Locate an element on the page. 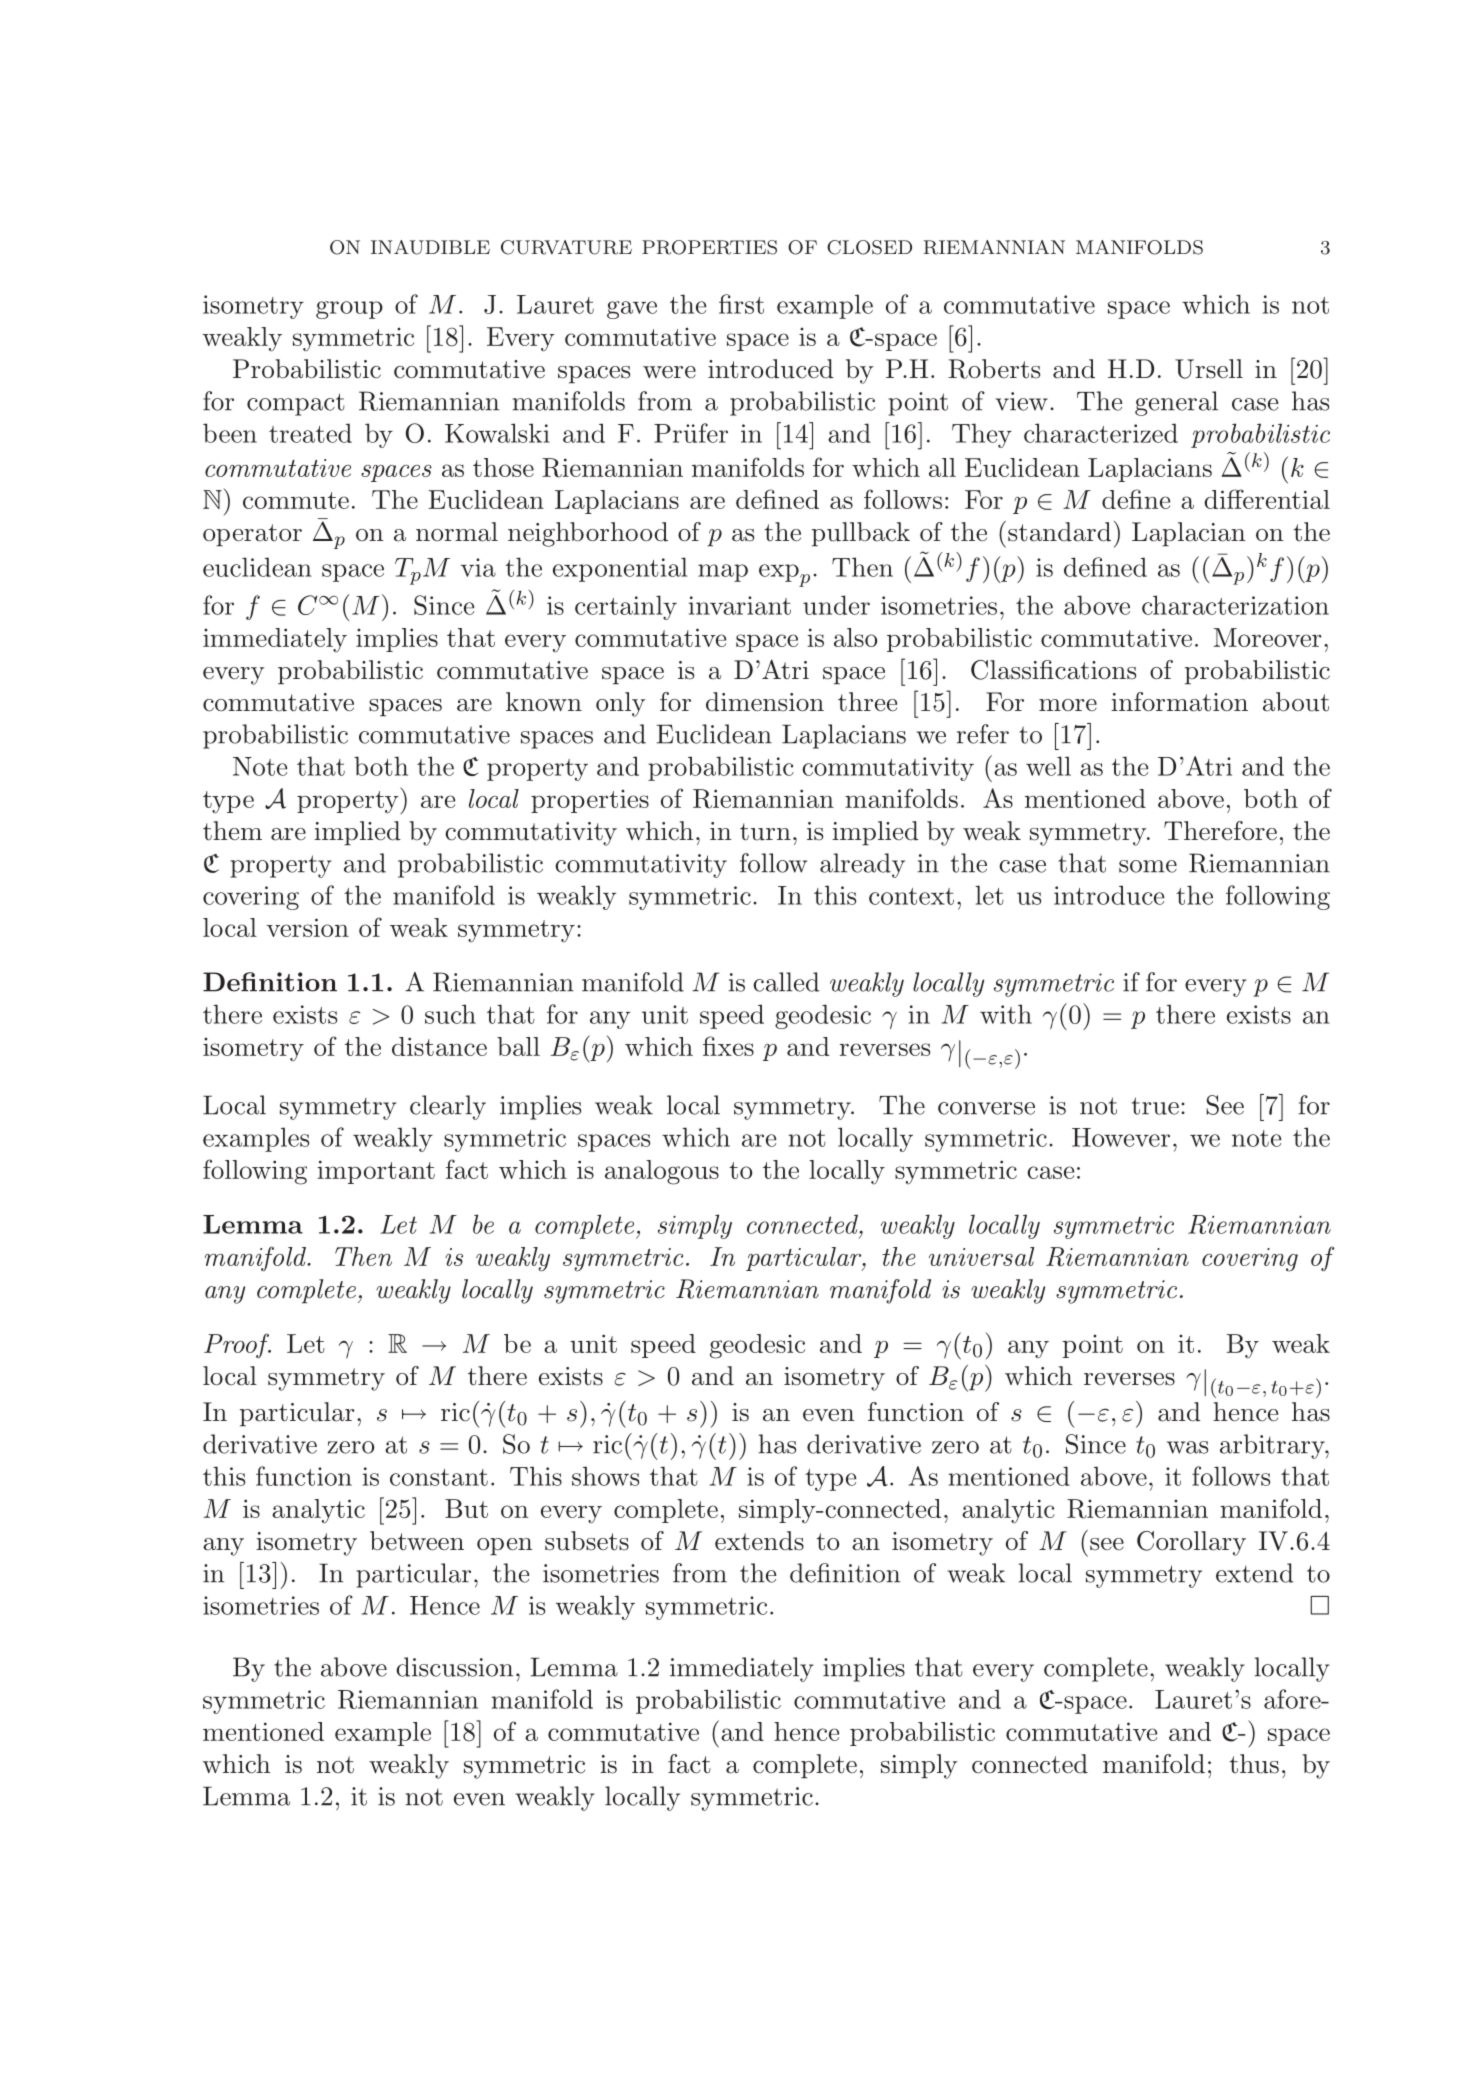 This page has width=1480, height=2095. via is located at coordinates (478, 567).
